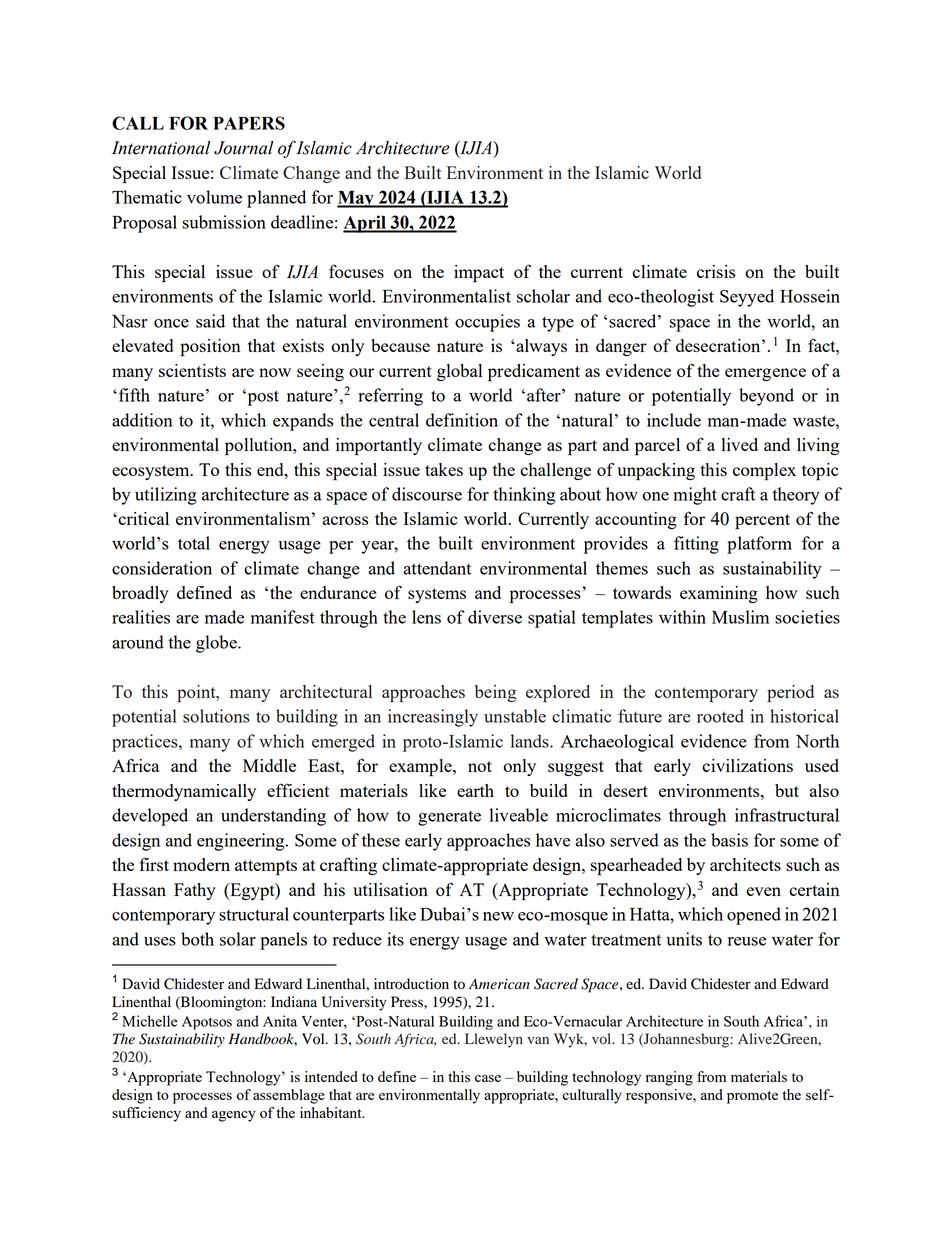 The image size is (952, 1233). Describe the element at coordinates (217, 644) in the image. I see `globe` at that location.
